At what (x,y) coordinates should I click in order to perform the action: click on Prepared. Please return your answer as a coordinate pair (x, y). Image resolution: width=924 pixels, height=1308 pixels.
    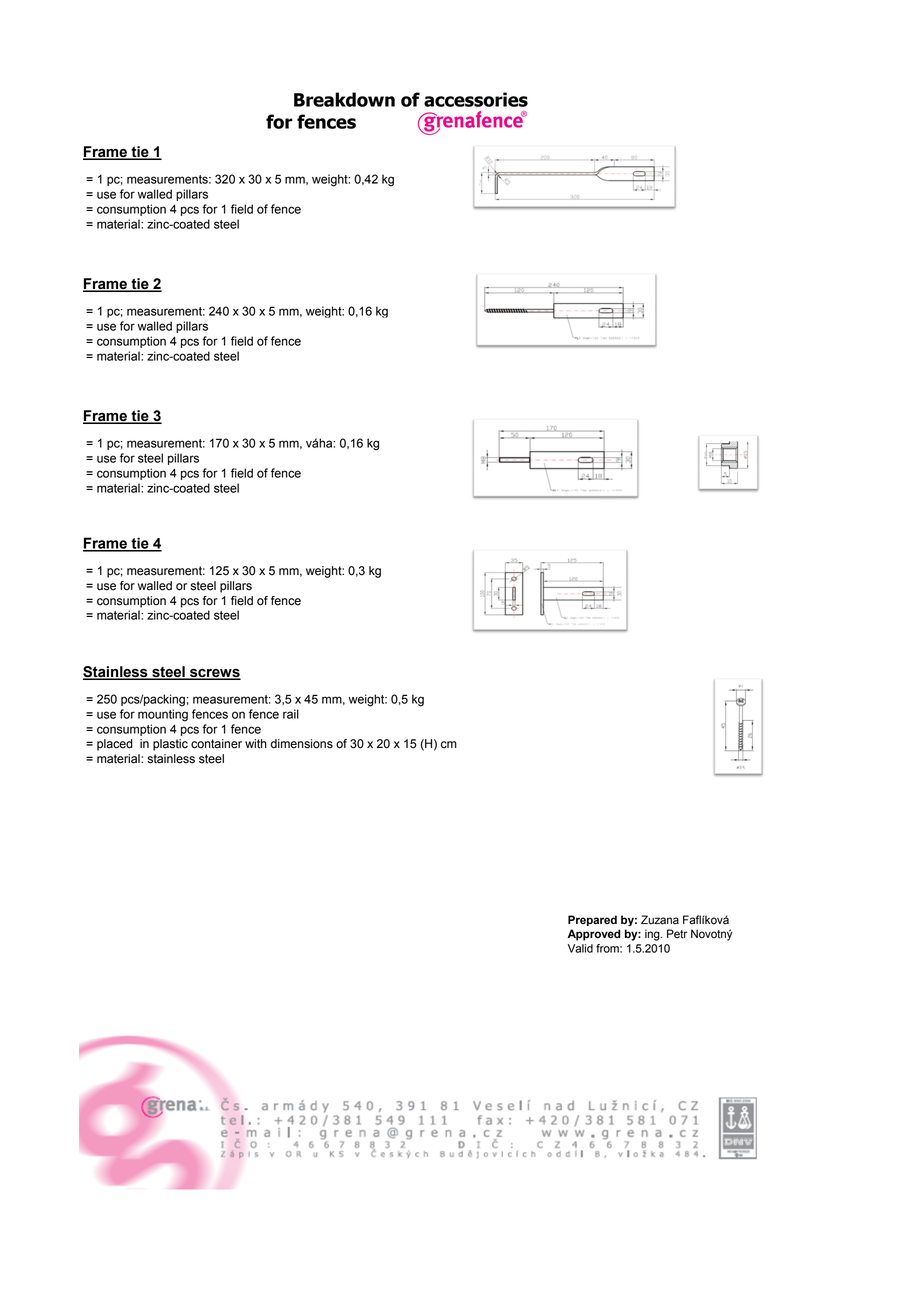
    Looking at the image, I should click on (592, 920).
